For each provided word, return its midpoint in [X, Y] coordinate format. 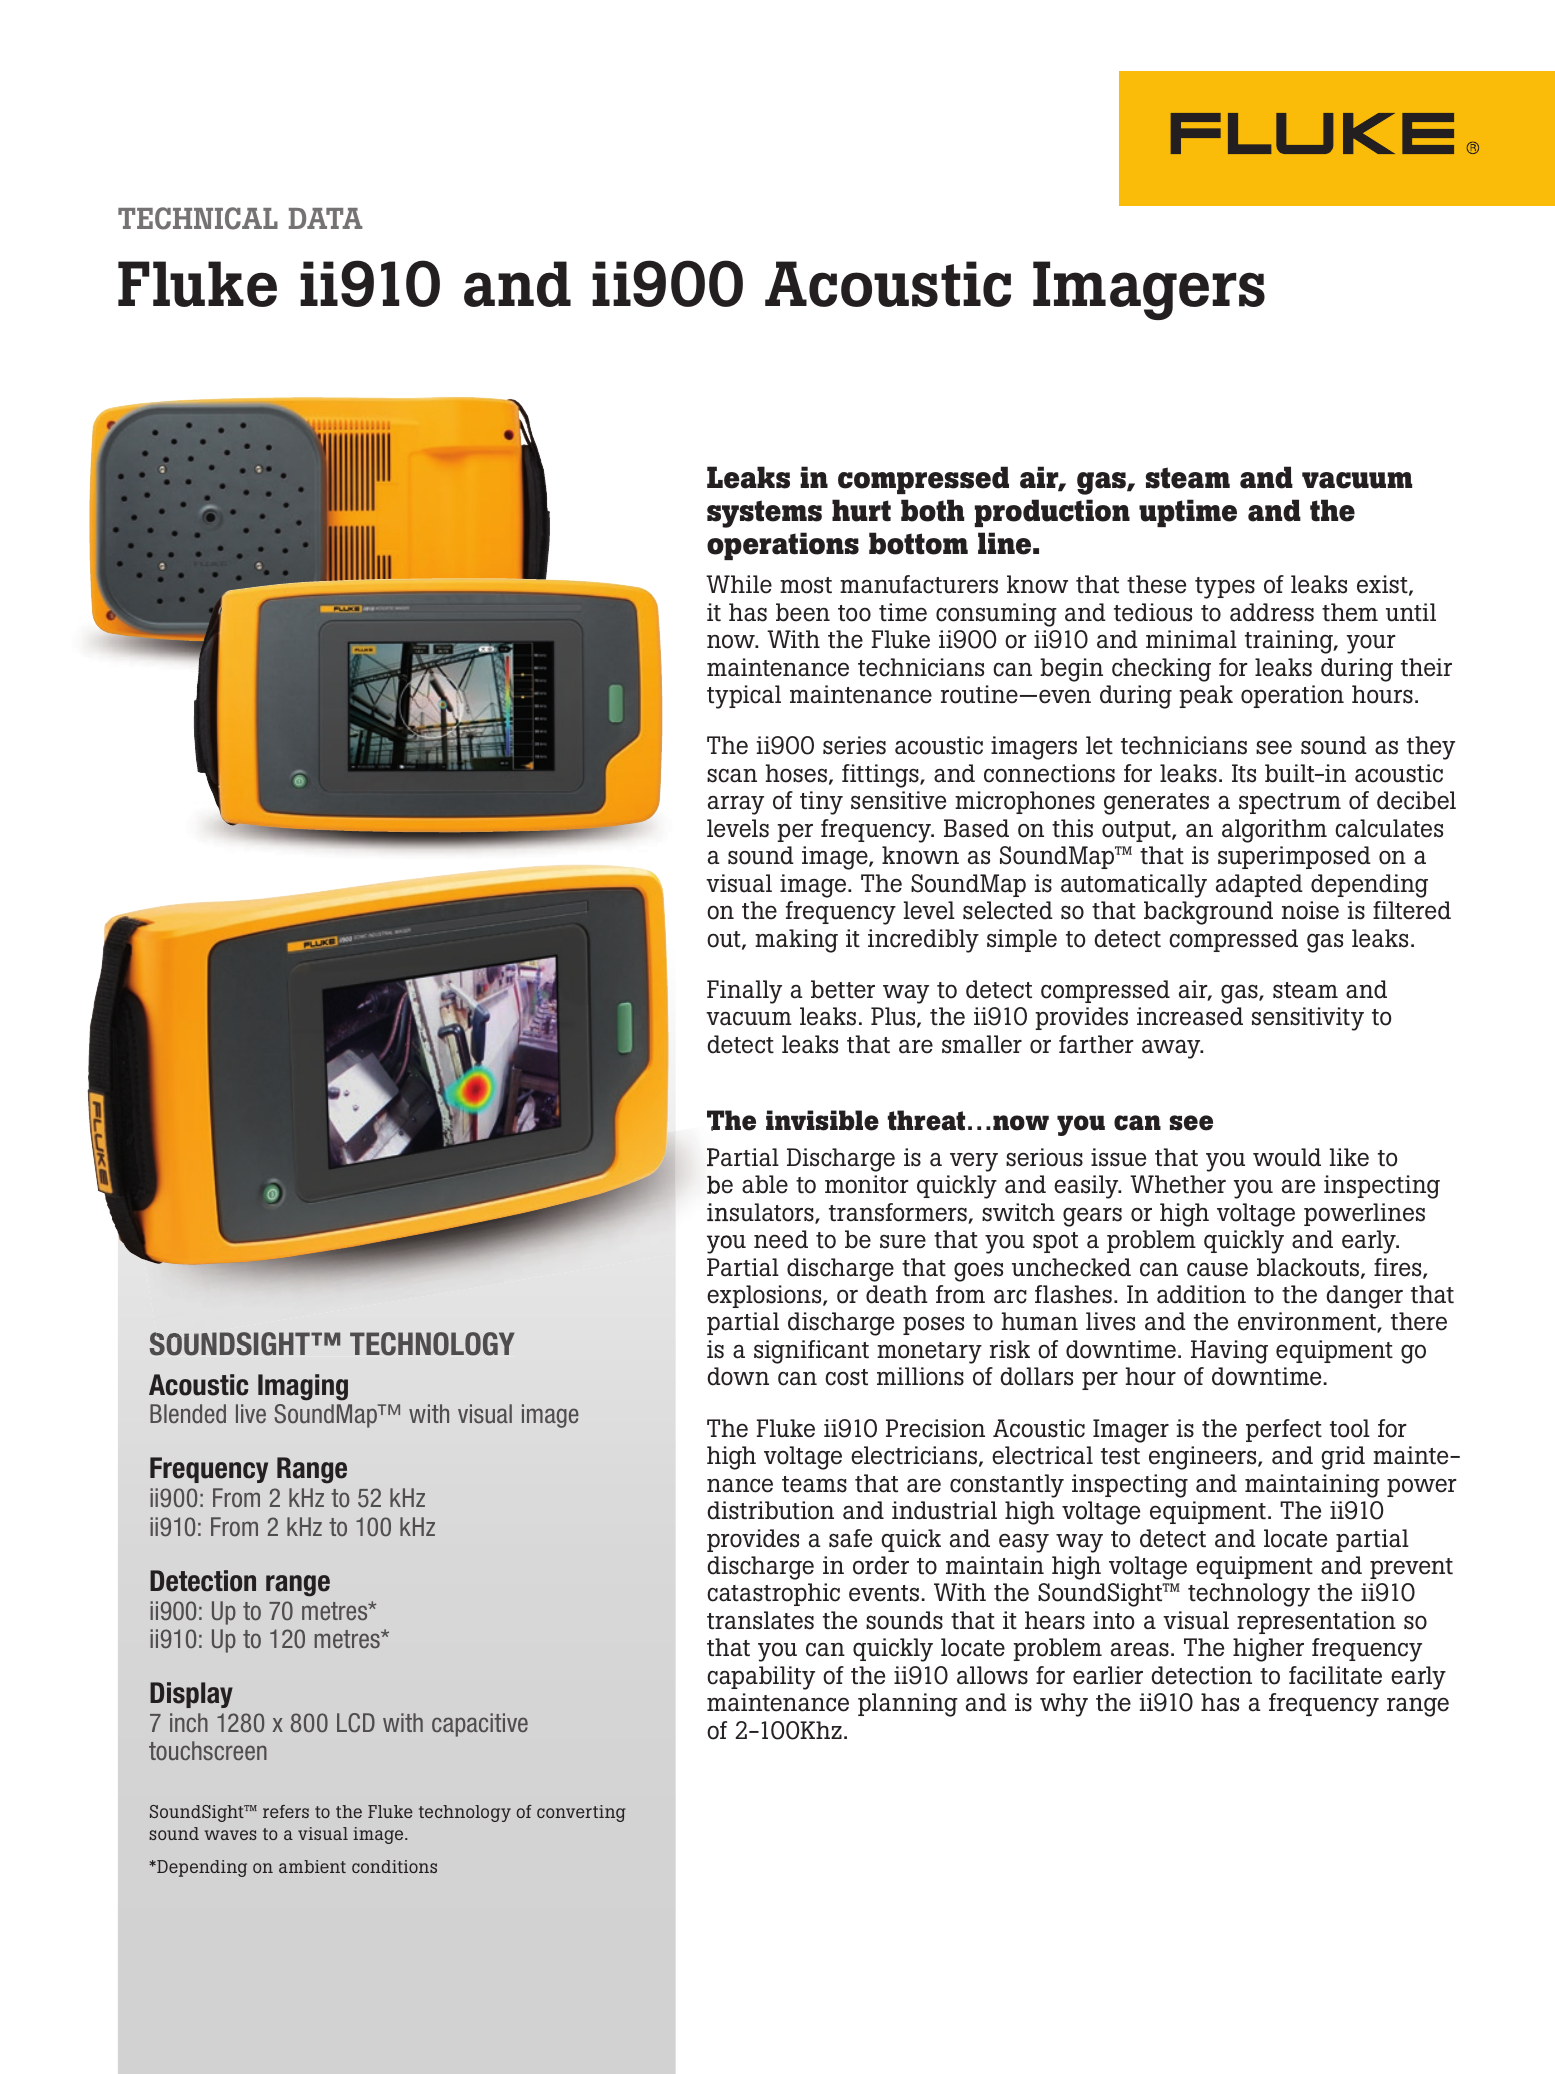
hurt [861, 510]
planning [908, 1705]
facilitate [1335, 1675]
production [1052, 513]
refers [286, 1811]
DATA [326, 218]
